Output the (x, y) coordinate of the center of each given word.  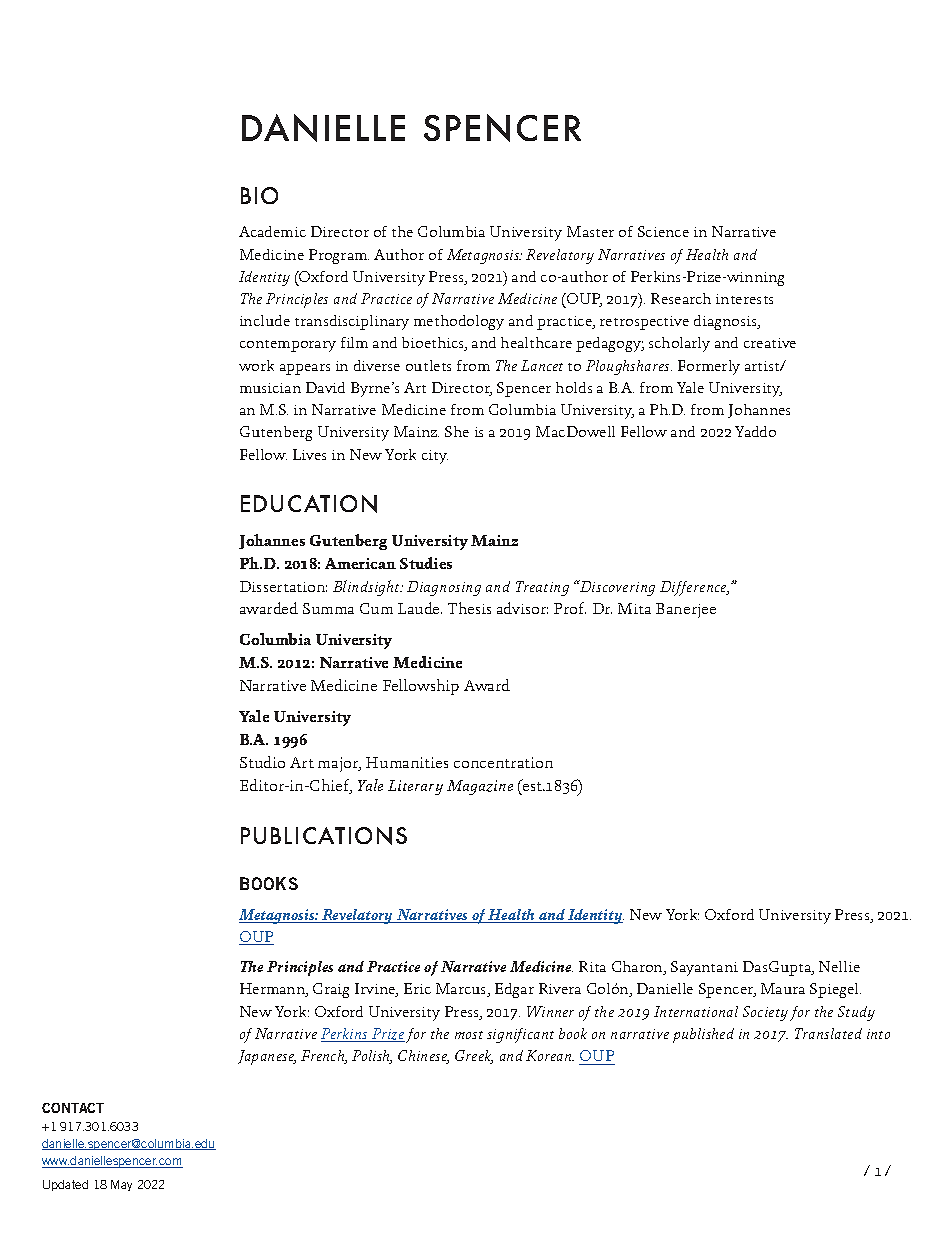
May (121, 1185)
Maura (783, 988)
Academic (272, 231)
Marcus (462, 990)
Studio (262, 762)
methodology (459, 322)
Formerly (709, 367)
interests (744, 299)
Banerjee (686, 610)
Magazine (480, 787)
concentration (503, 762)
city (435, 457)
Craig (331, 990)
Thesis (469, 608)
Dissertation (283, 586)
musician (270, 388)
